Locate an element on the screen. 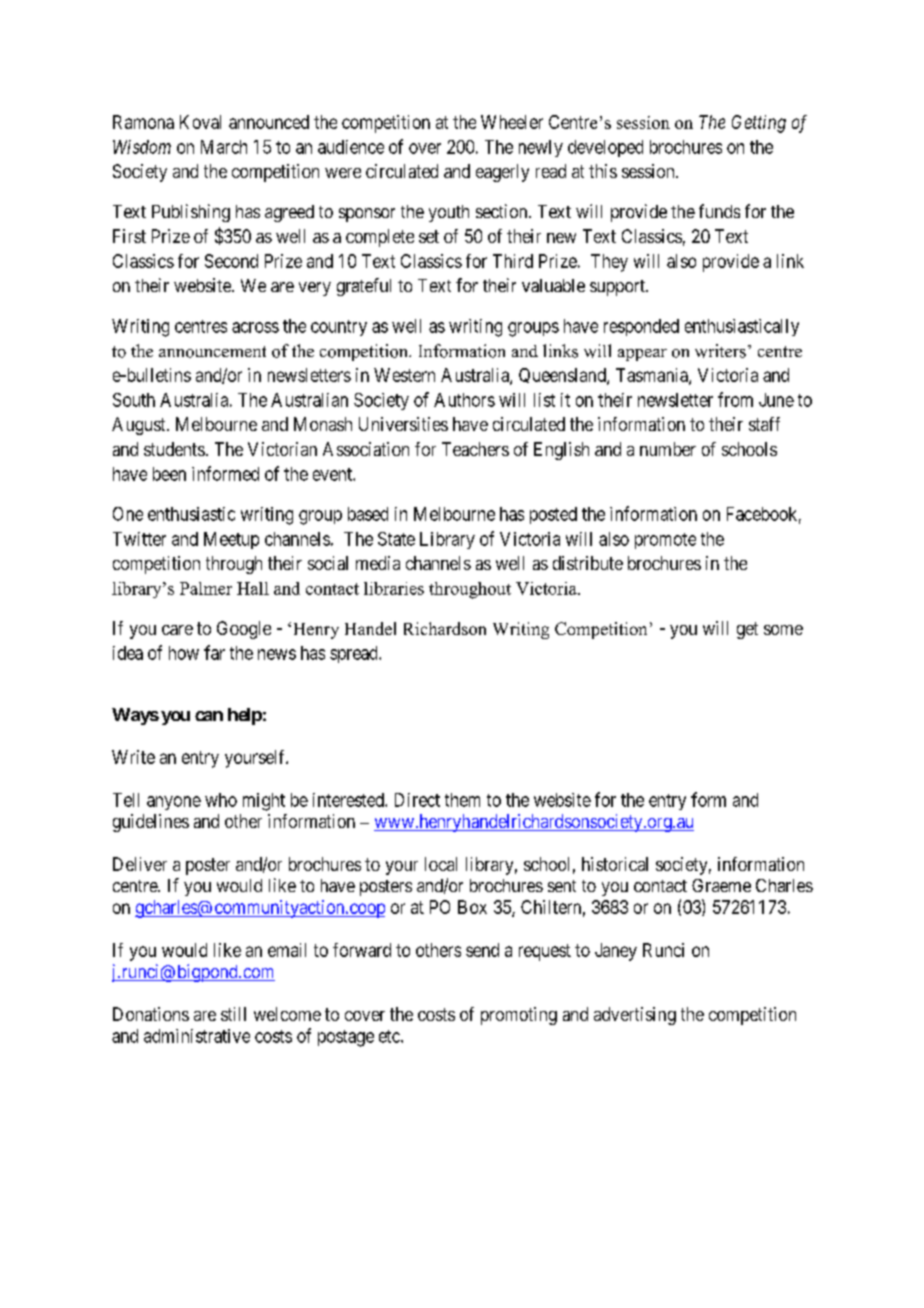 The width and height of the screenshot is (924, 1308). still is located at coordinates (233, 1014).
